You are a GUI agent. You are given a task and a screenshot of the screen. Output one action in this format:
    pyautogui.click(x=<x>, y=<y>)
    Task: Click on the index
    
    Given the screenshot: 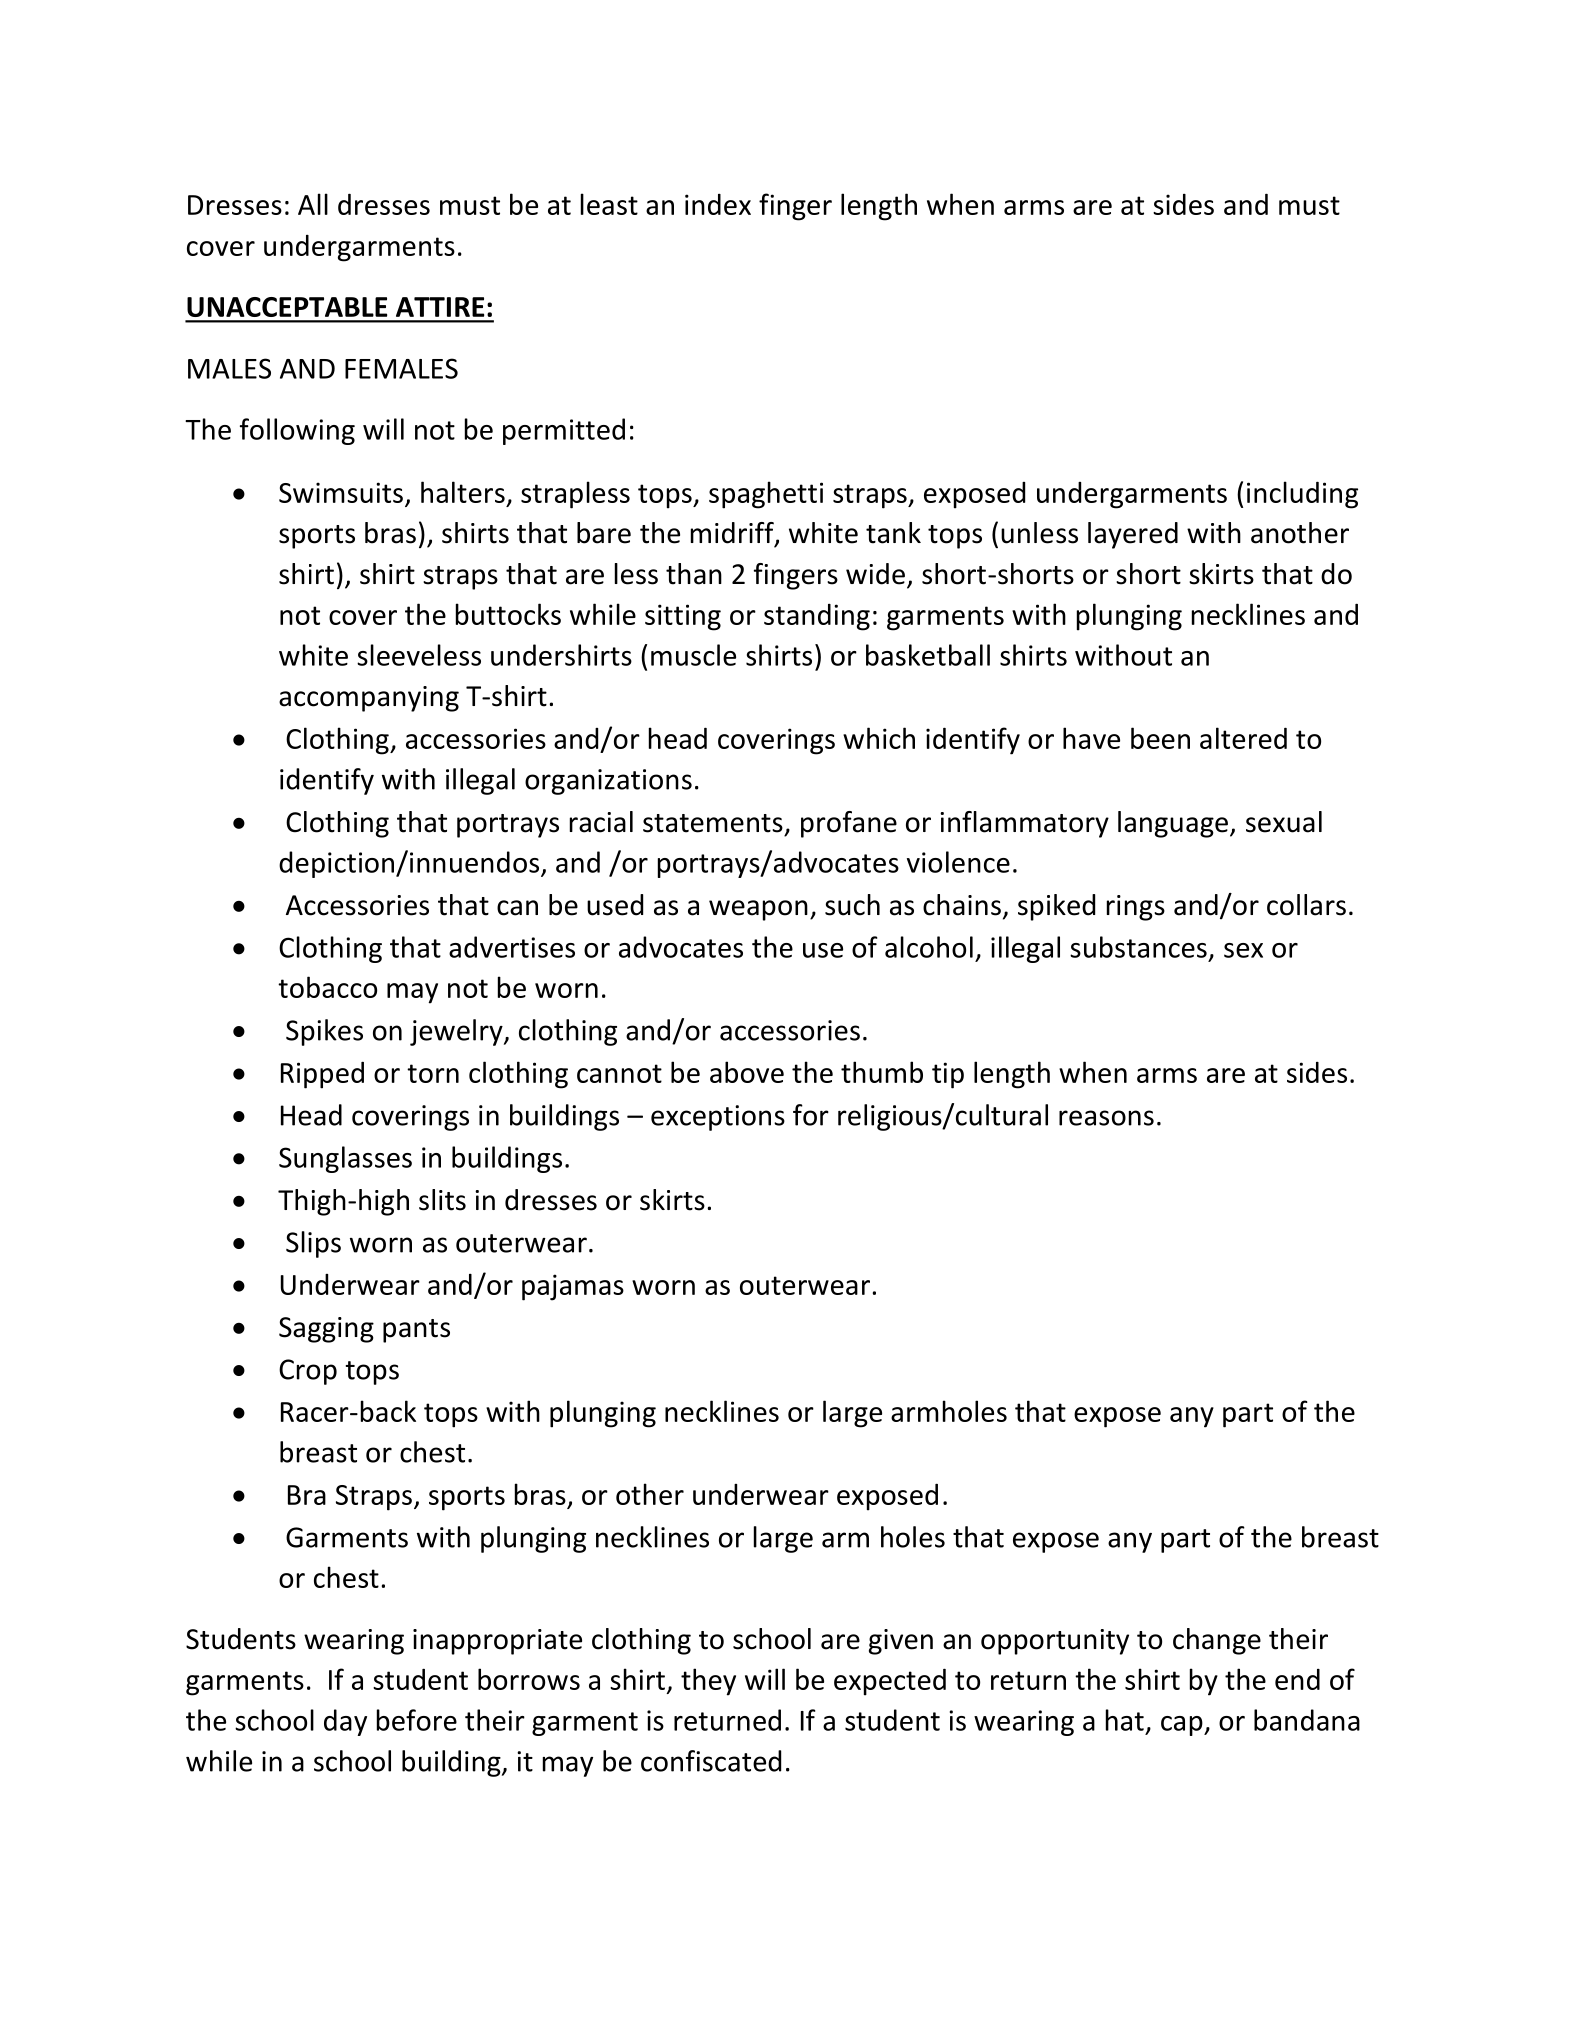 What is the action you would take?
    pyautogui.click(x=718, y=204)
